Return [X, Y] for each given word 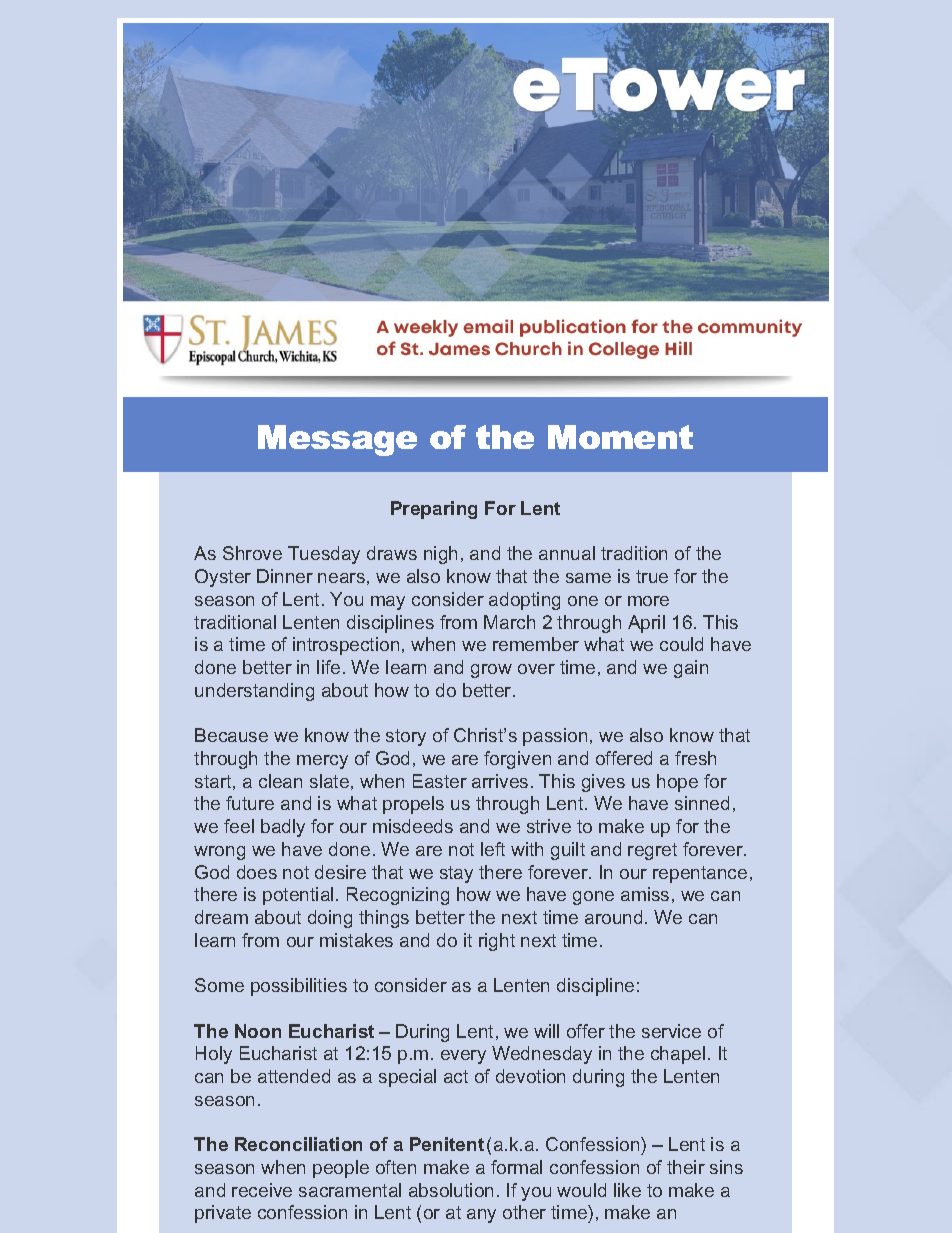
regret [652, 851]
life [328, 667]
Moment [620, 437]
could [681, 644]
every [463, 1057]
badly [283, 828]
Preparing [434, 510]
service [671, 1031]
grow [491, 671]
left [493, 849]
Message [337, 440]
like [627, 1190]
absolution [451, 1190]
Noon [258, 1031]
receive [262, 1190]
